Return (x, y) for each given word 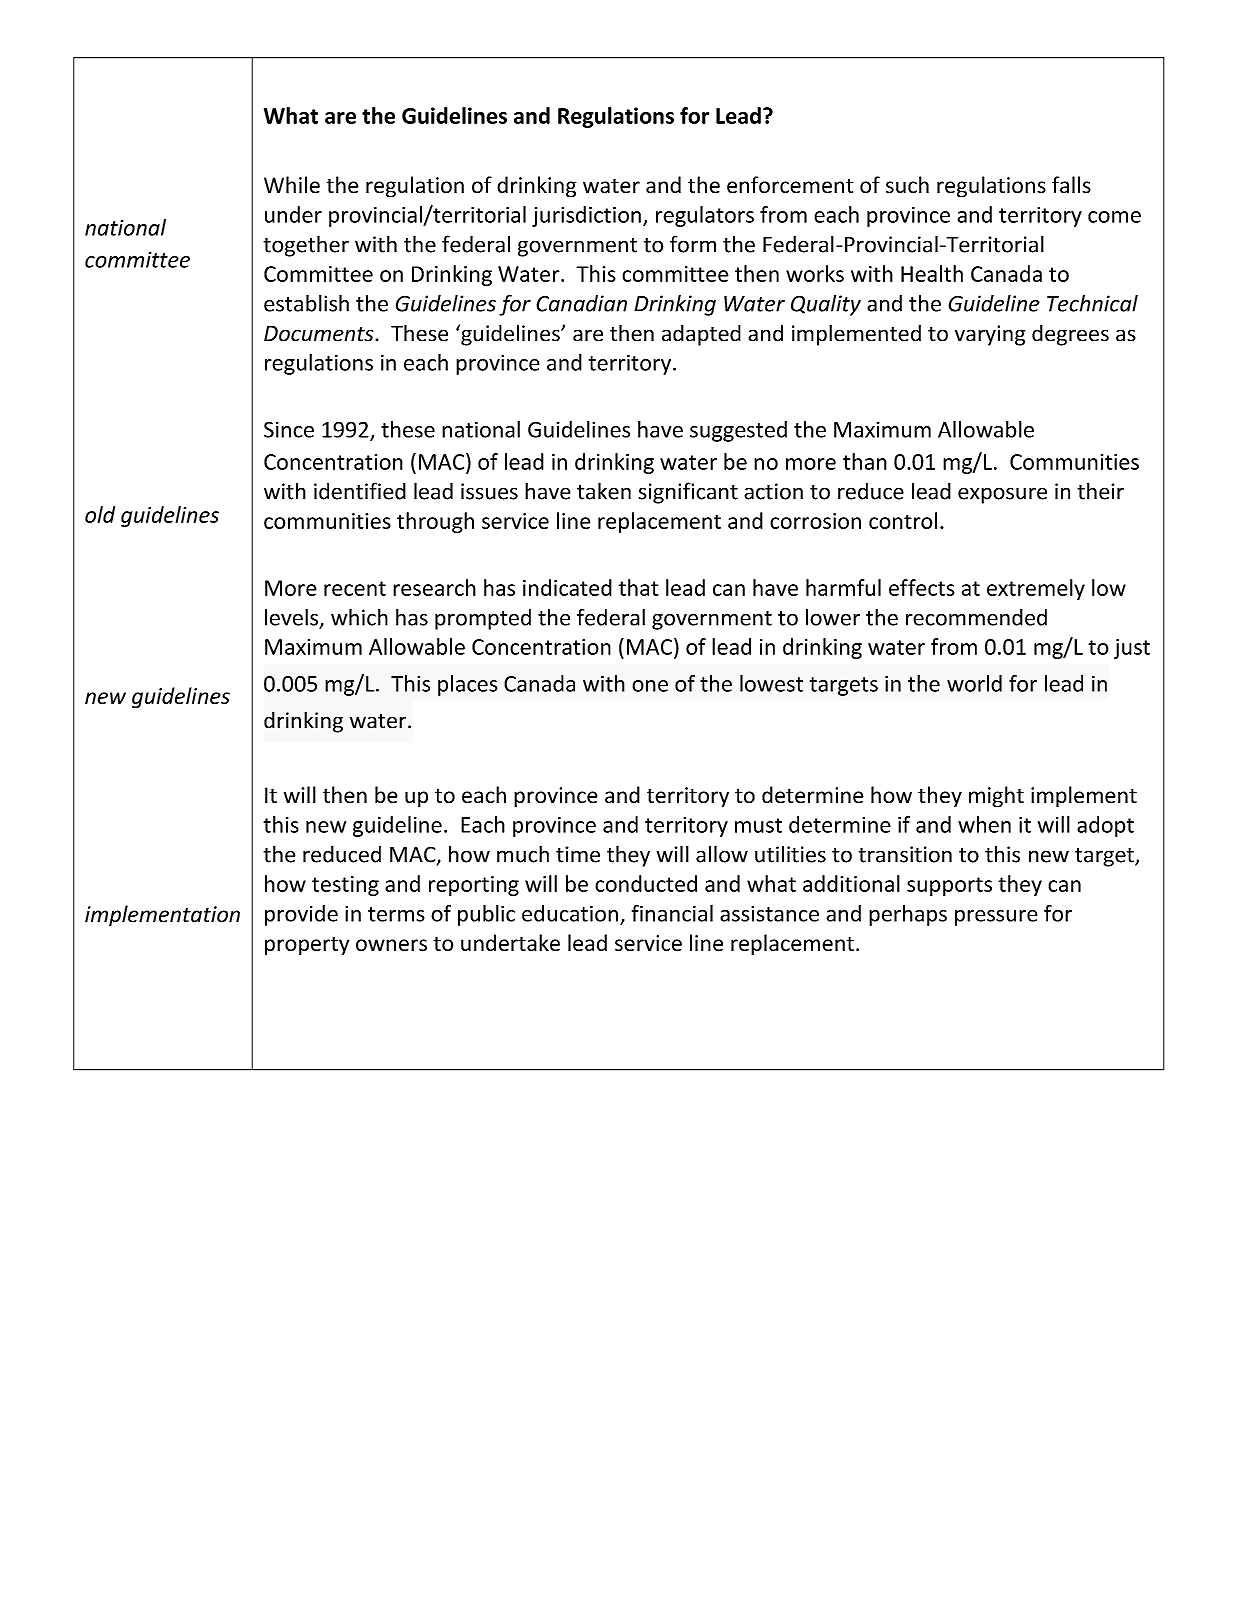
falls (1071, 185)
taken (604, 491)
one (650, 686)
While (292, 185)
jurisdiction (586, 216)
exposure (1002, 495)
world (974, 683)
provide (301, 915)
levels (291, 617)
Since (289, 429)
